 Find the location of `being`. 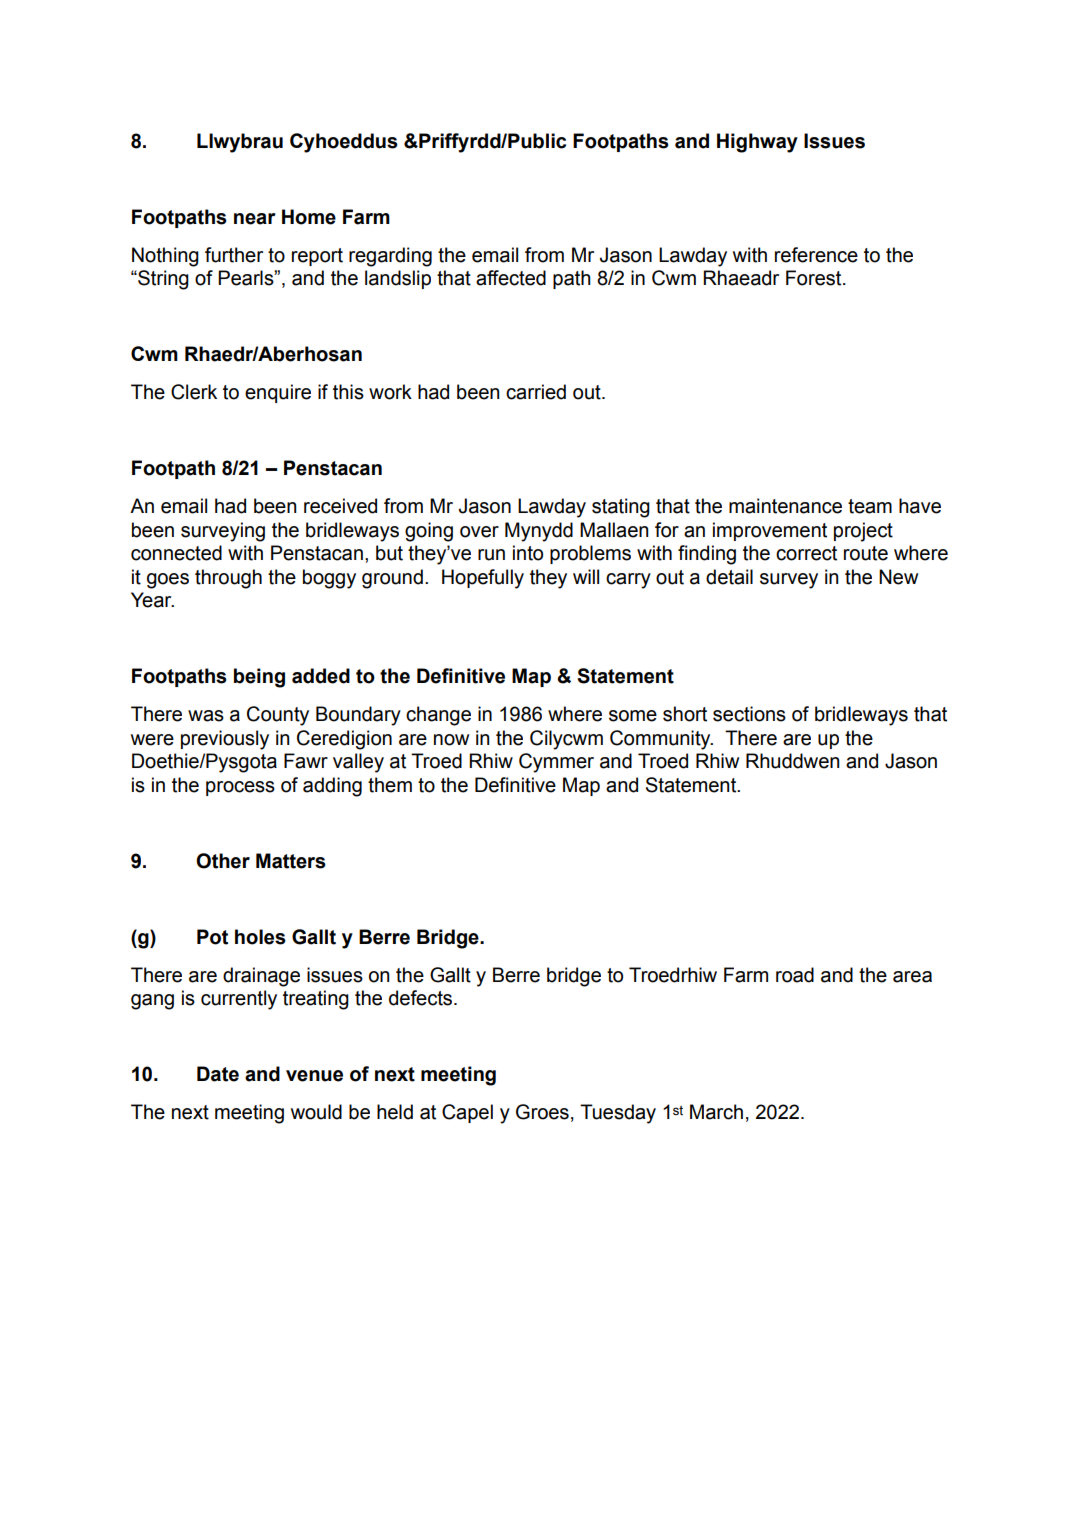

being is located at coordinates (259, 678).
